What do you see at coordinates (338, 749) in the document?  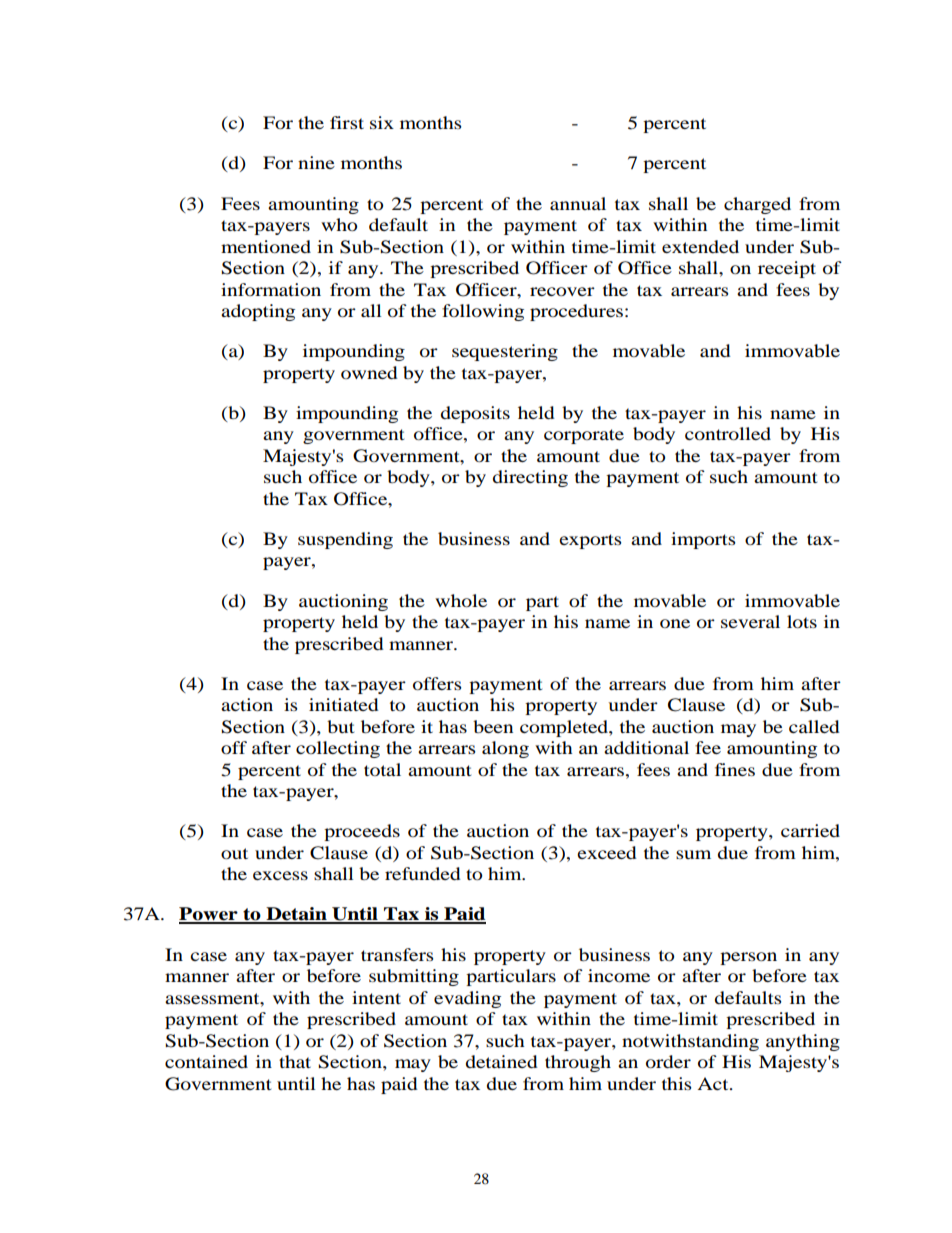 I see `collecting` at bounding box center [338, 749].
